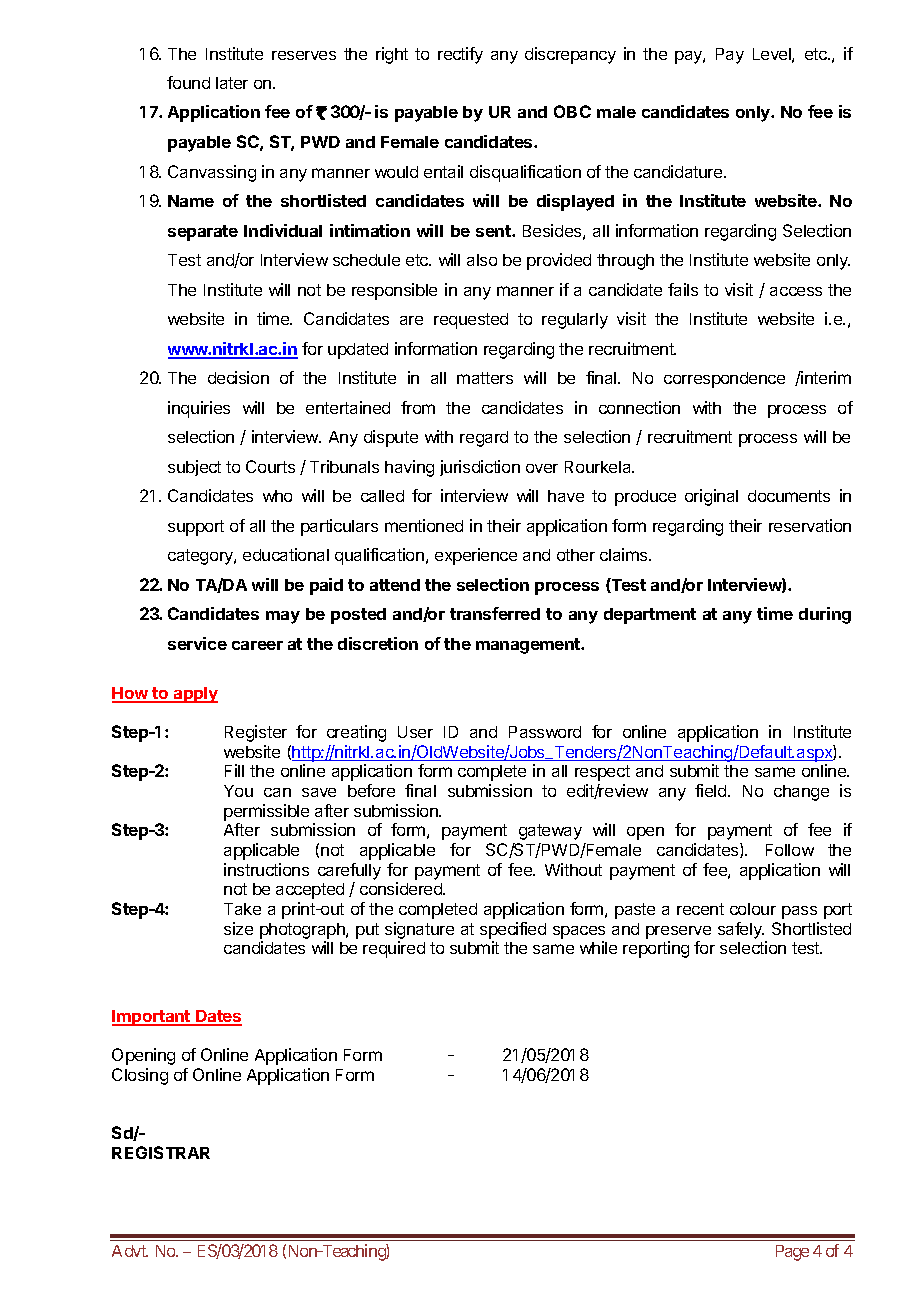 The height and width of the screenshot is (1308, 924). I want to click on later, so click(232, 83).
